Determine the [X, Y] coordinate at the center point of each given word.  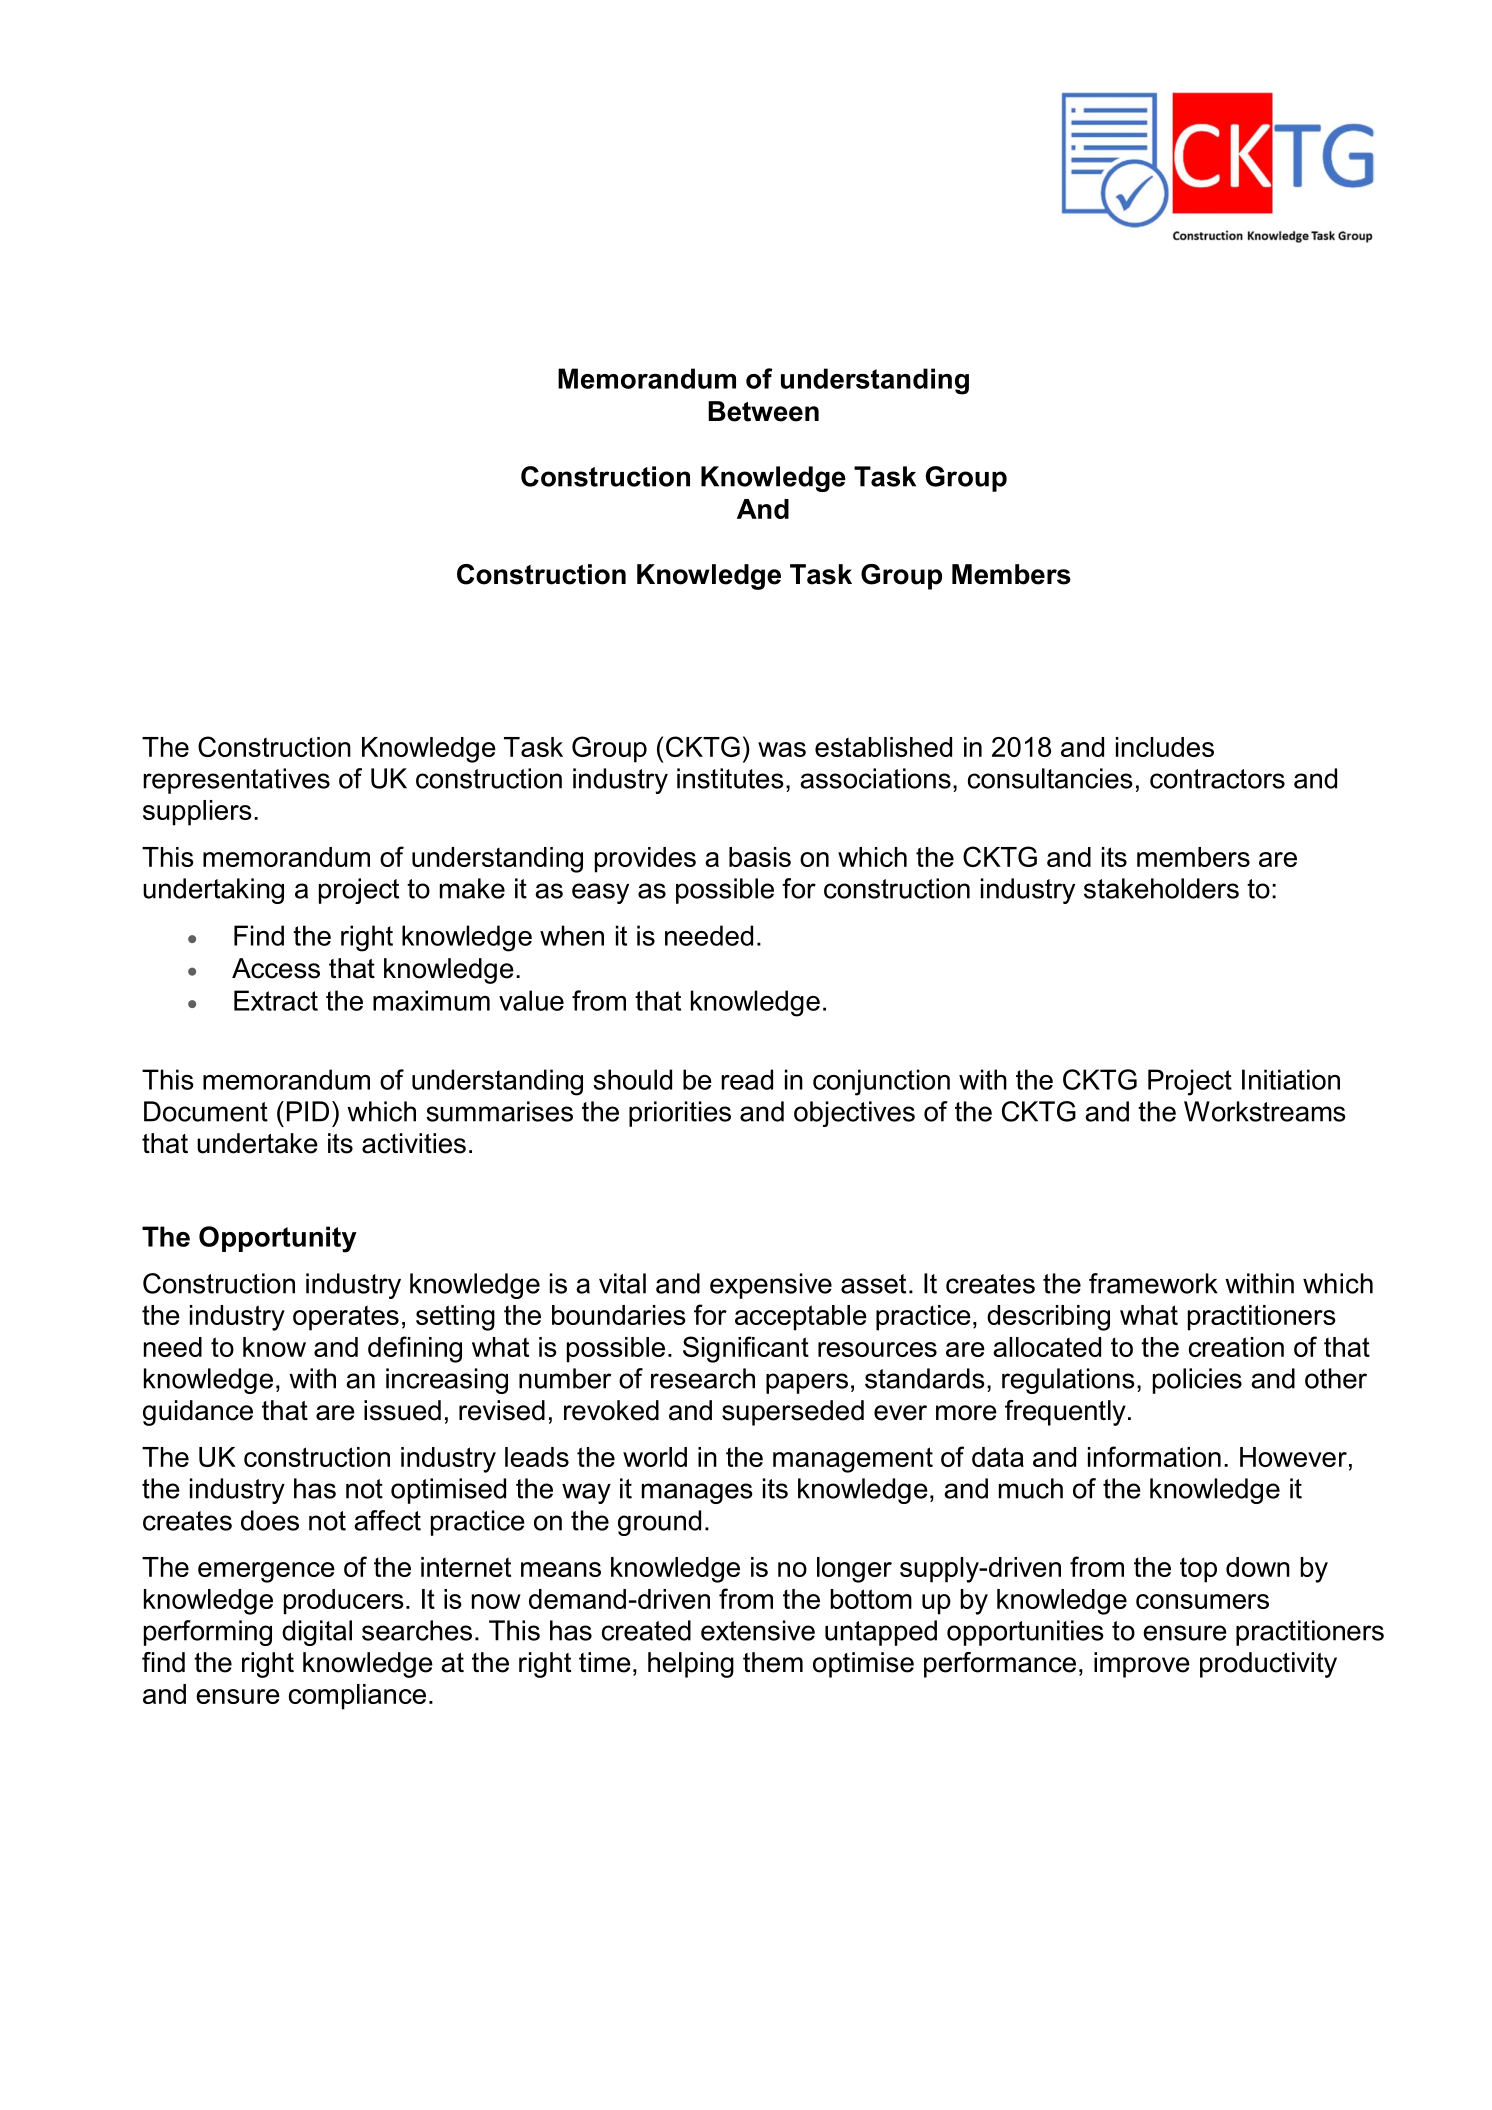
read [747, 1079]
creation [1236, 1347]
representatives [236, 781]
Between [763, 411]
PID [308, 1111]
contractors [1217, 779]
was [782, 749]
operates [346, 1318]
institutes [730, 778]
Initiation [1291, 1079]
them [773, 1662]
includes [1165, 747]
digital [317, 1633]
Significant [746, 1349]
